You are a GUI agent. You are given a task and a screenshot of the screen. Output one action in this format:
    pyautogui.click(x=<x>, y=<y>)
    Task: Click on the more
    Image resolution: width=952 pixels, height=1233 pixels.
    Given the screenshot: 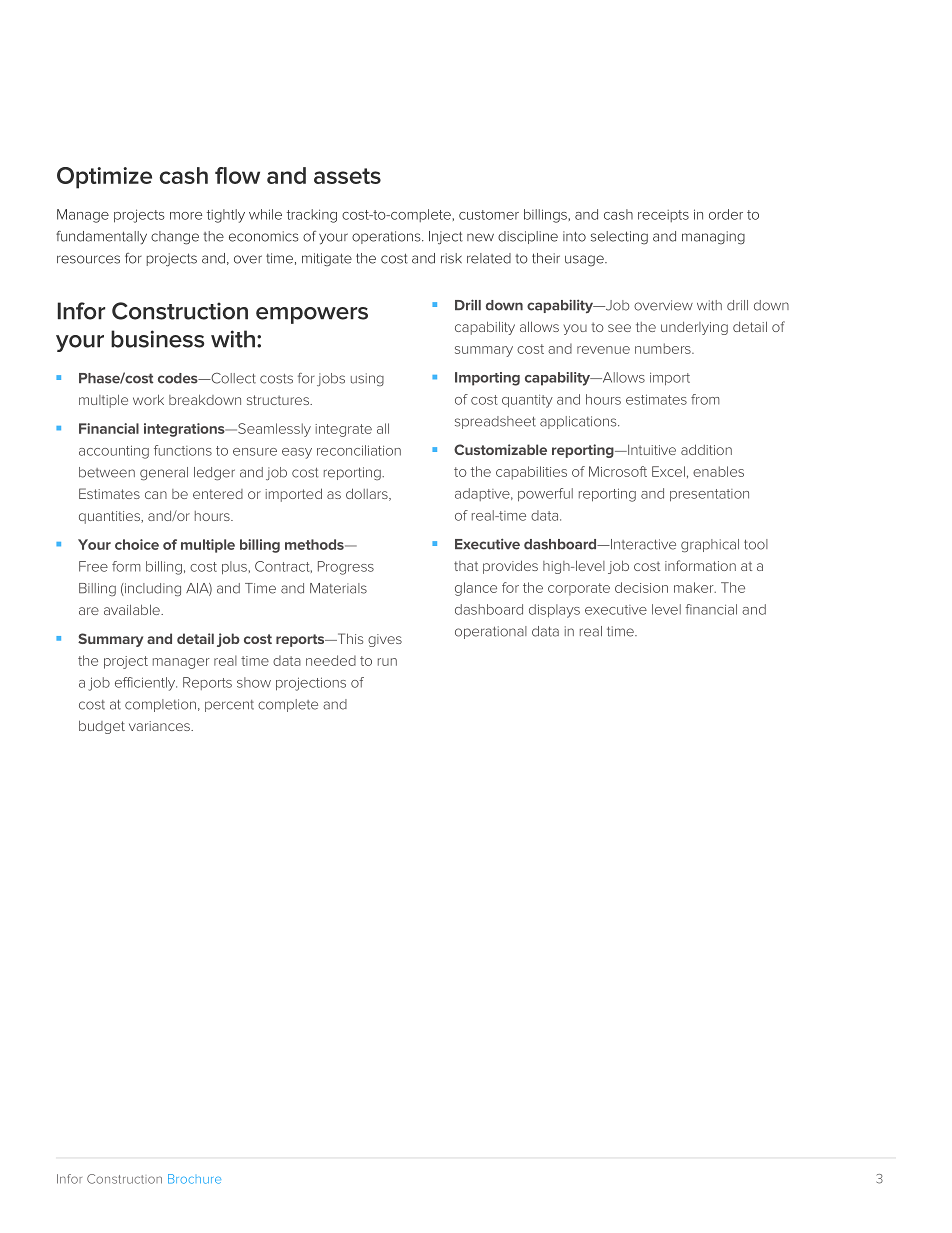 What is the action you would take?
    pyautogui.click(x=186, y=216)
